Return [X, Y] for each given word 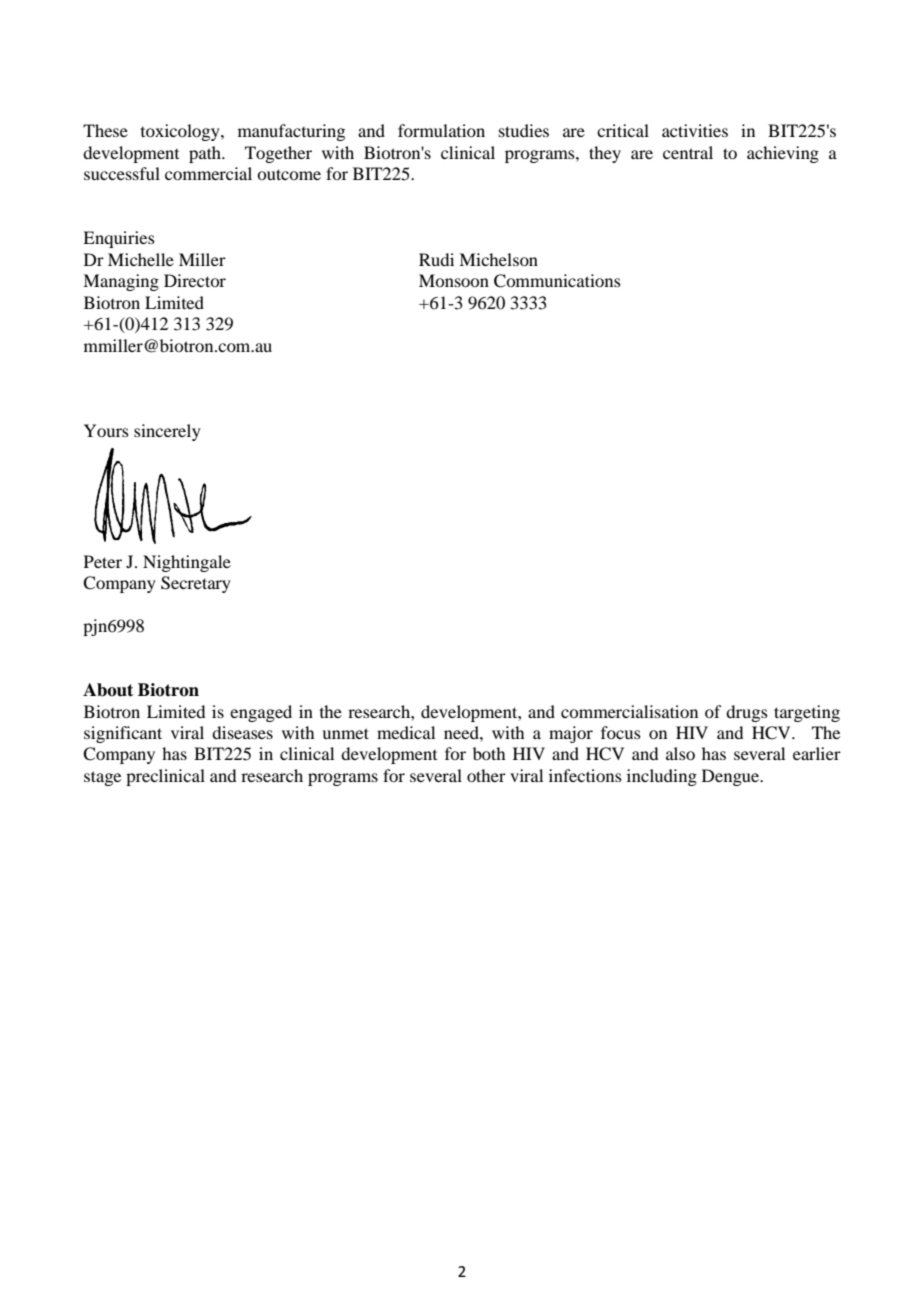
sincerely [167, 432]
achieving [783, 154]
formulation [441, 130]
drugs [747, 713]
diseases [242, 732]
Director [195, 280]
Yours [106, 430]
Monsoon [454, 280]
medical [406, 732]
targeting [807, 713]
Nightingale [187, 563]
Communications [557, 281]
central [688, 152]
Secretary [196, 584]
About [108, 690]
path [206, 154]
